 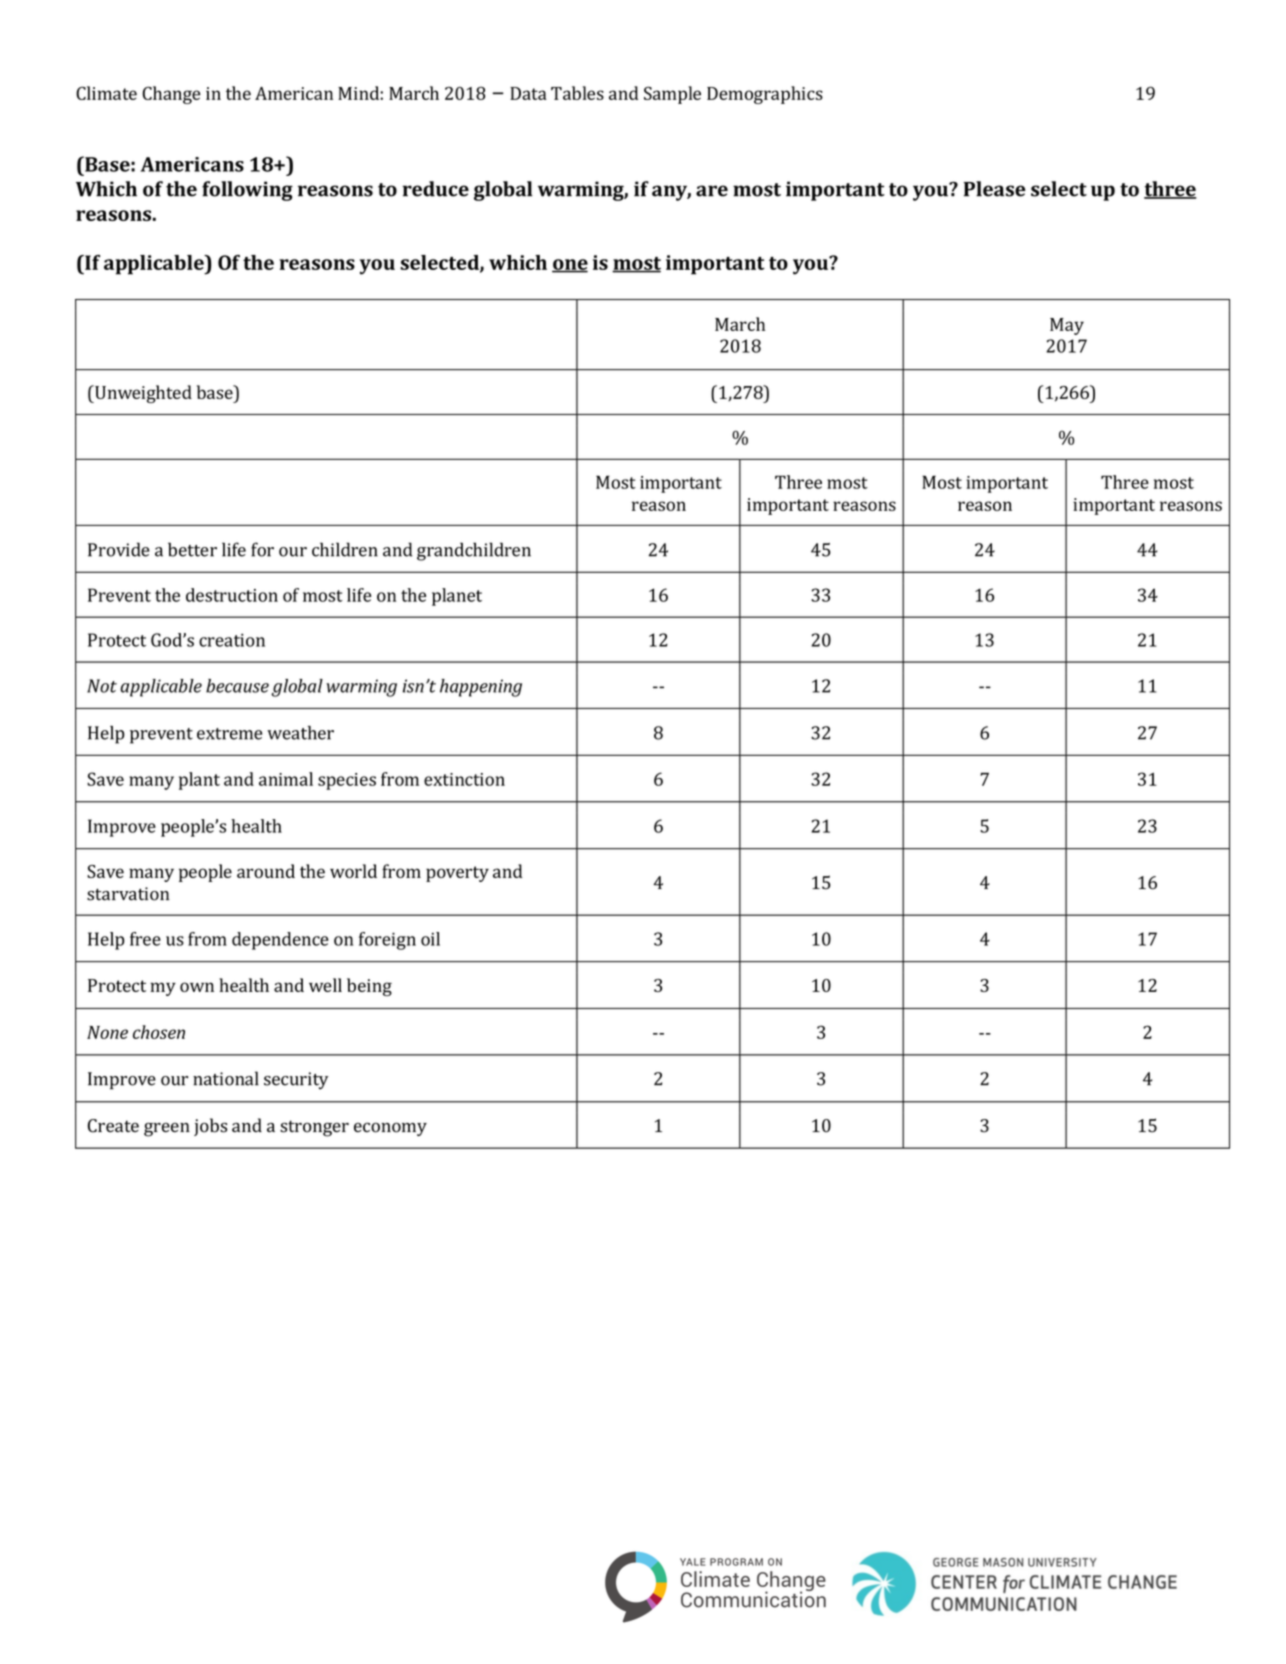 What do you see at coordinates (192, 549) in the screenshot?
I see `better` at bounding box center [192, 549].
